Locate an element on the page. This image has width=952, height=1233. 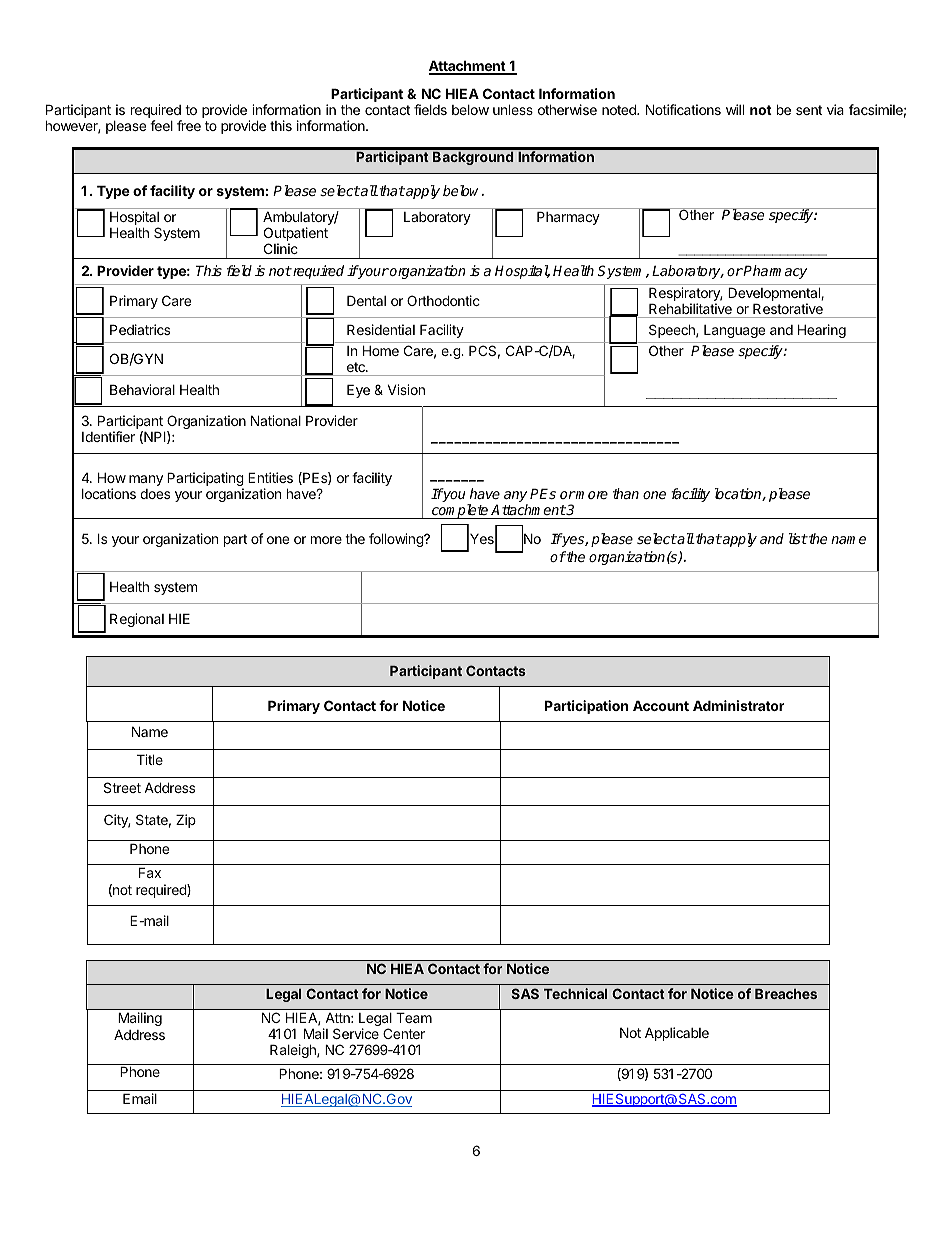
free is located at coordinates (189, 125).
